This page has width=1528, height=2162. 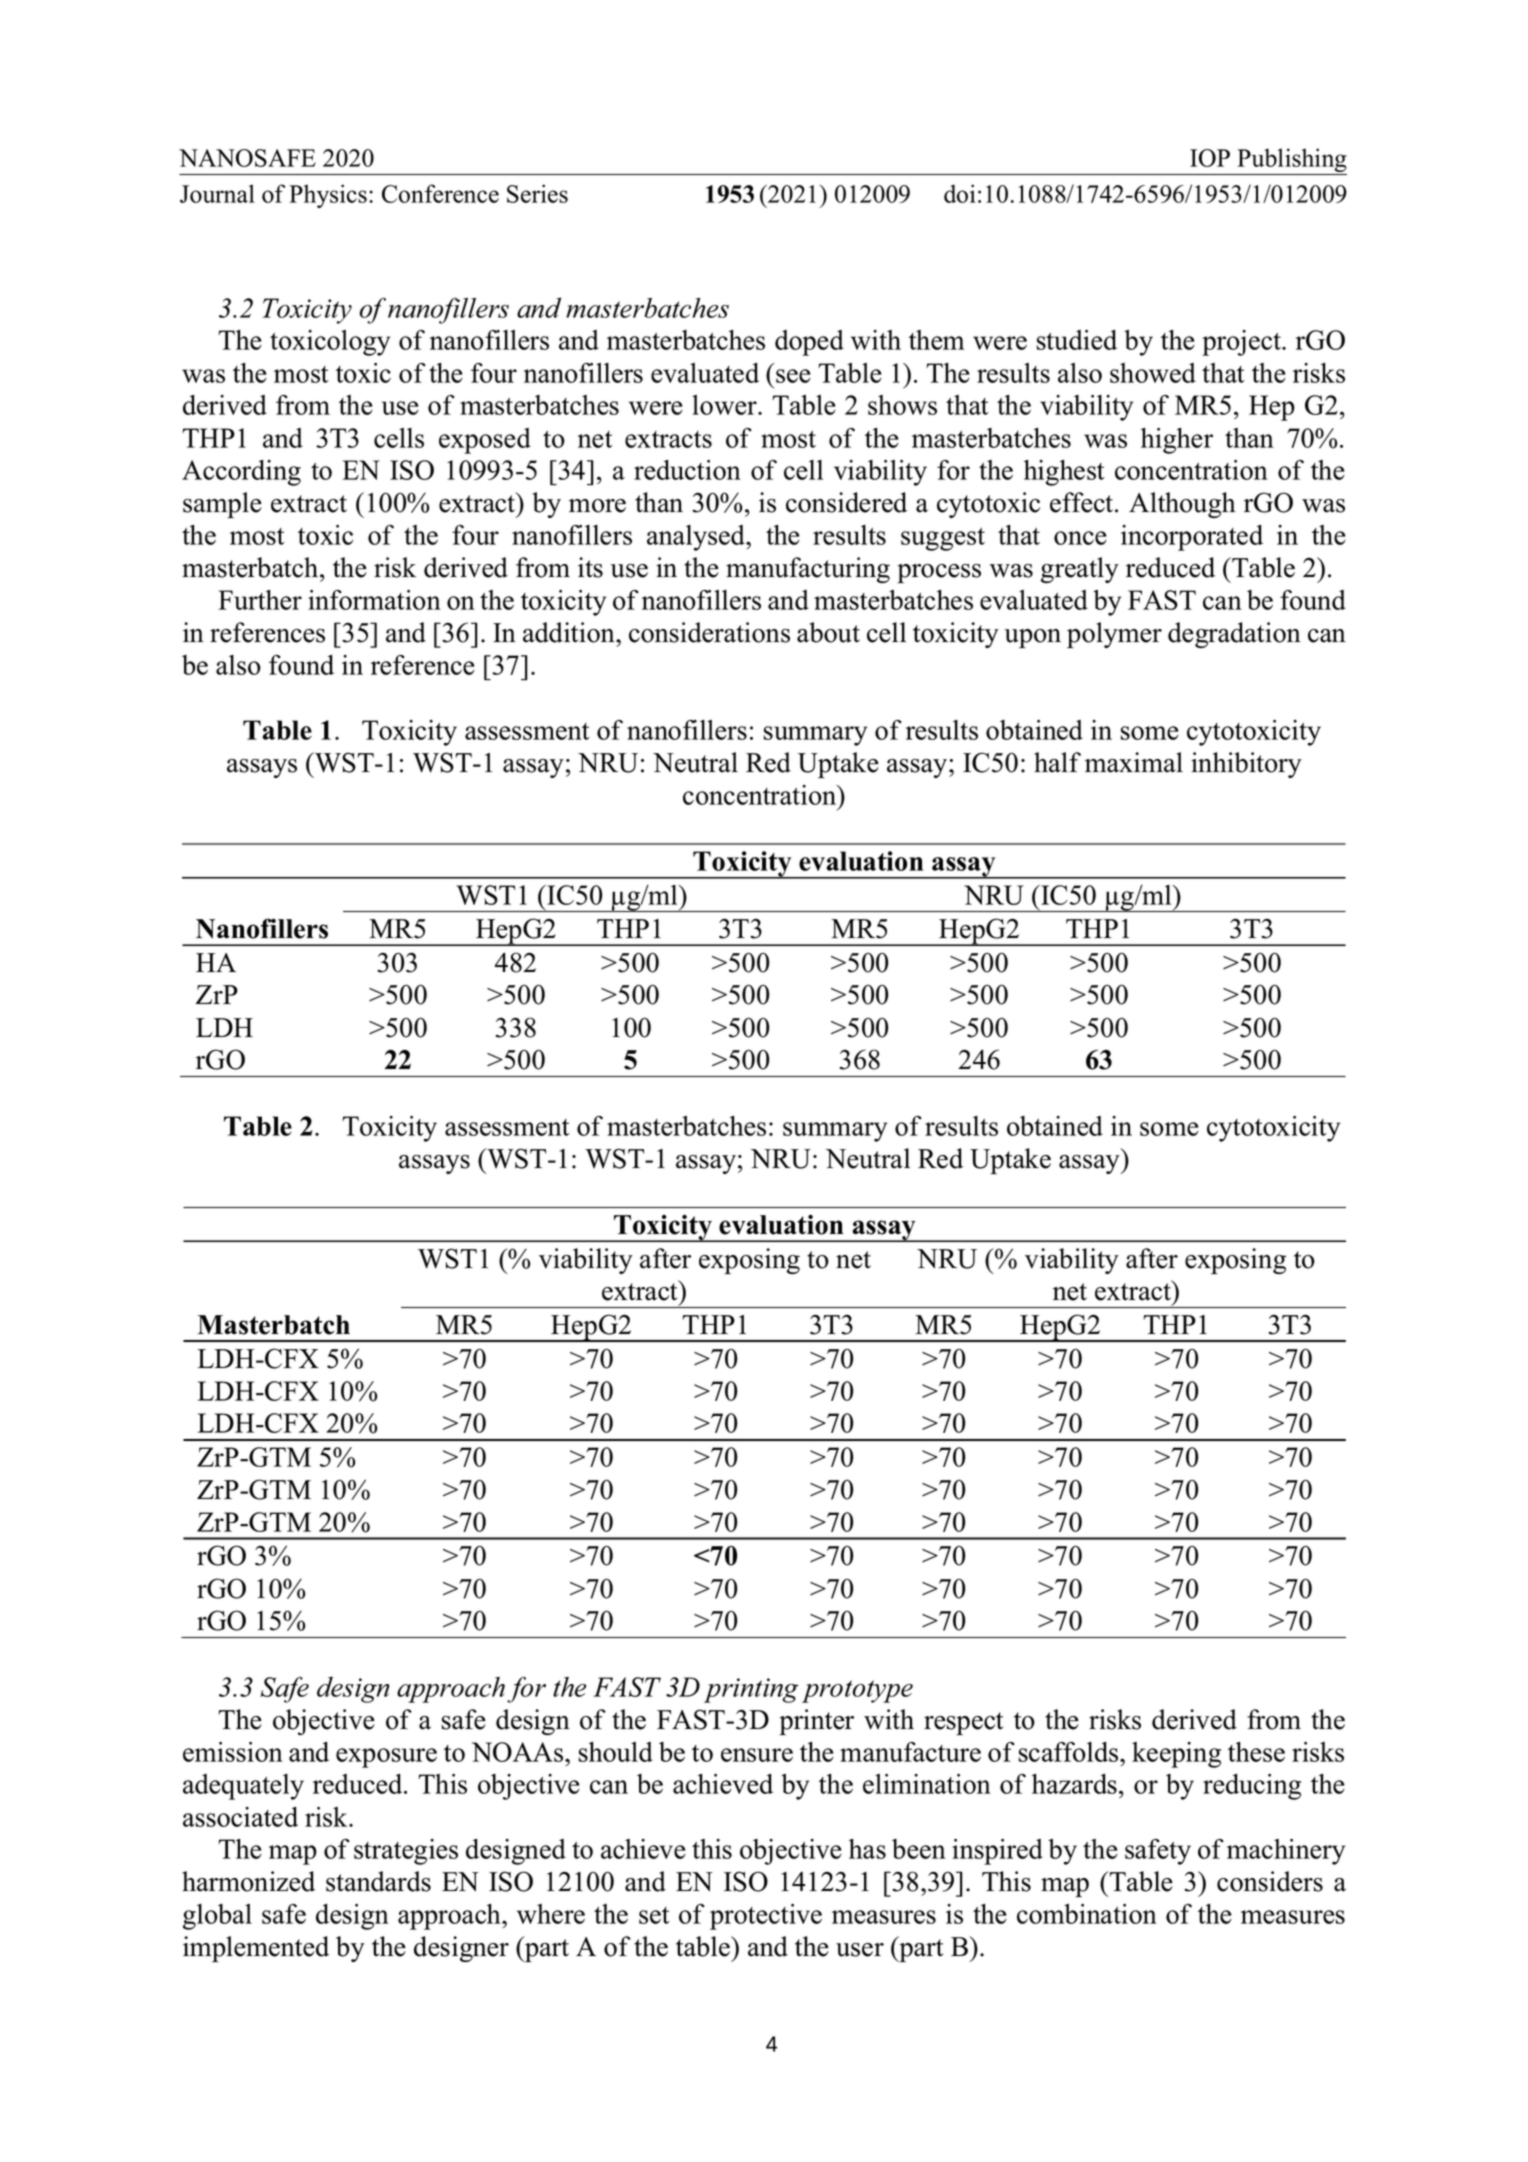 I want to click on maximal, so click(x=1134, y=762).
